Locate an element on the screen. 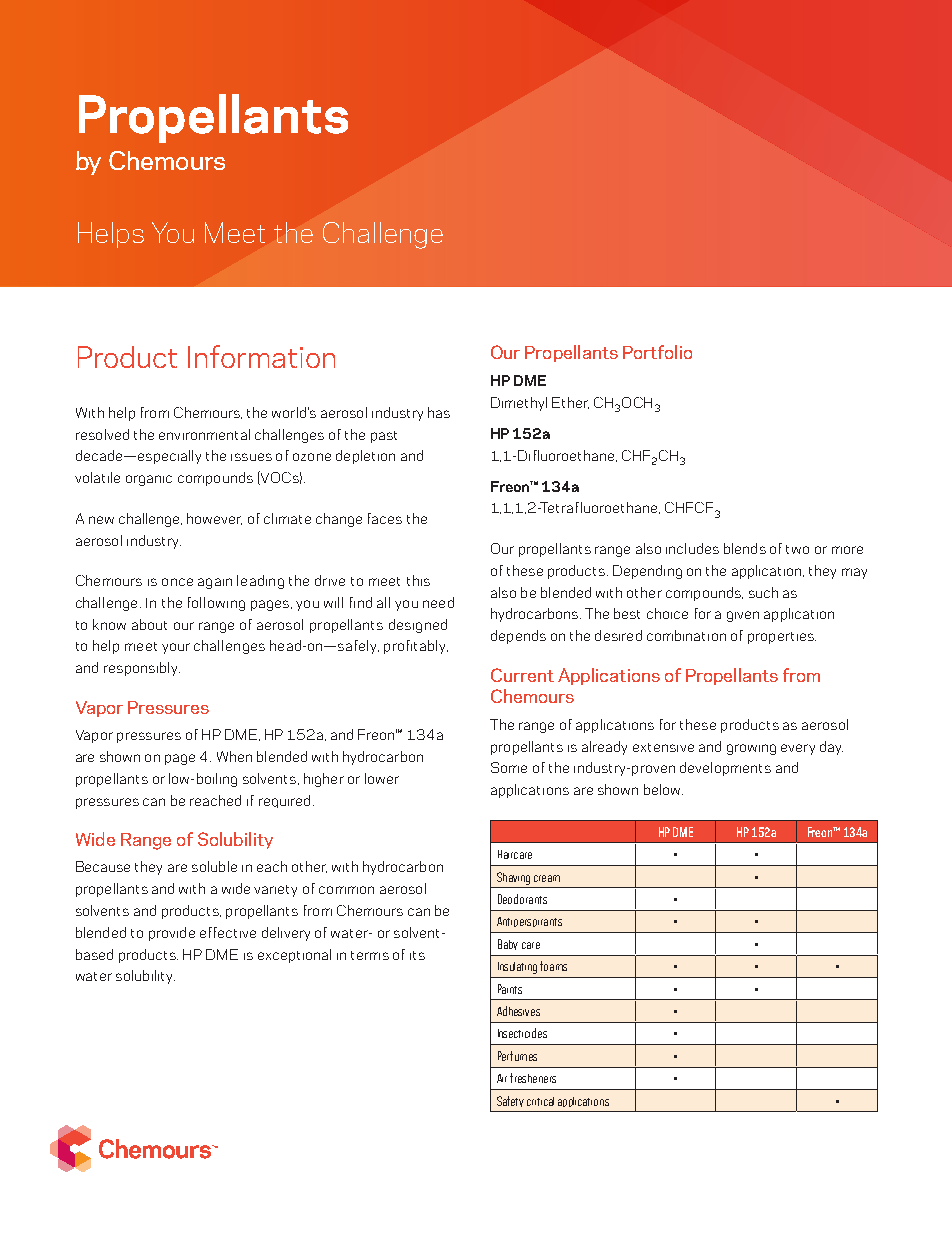 Image resolution: width=952 pixels, height=1233 pixels. once is located at coordinates (177, 582).
